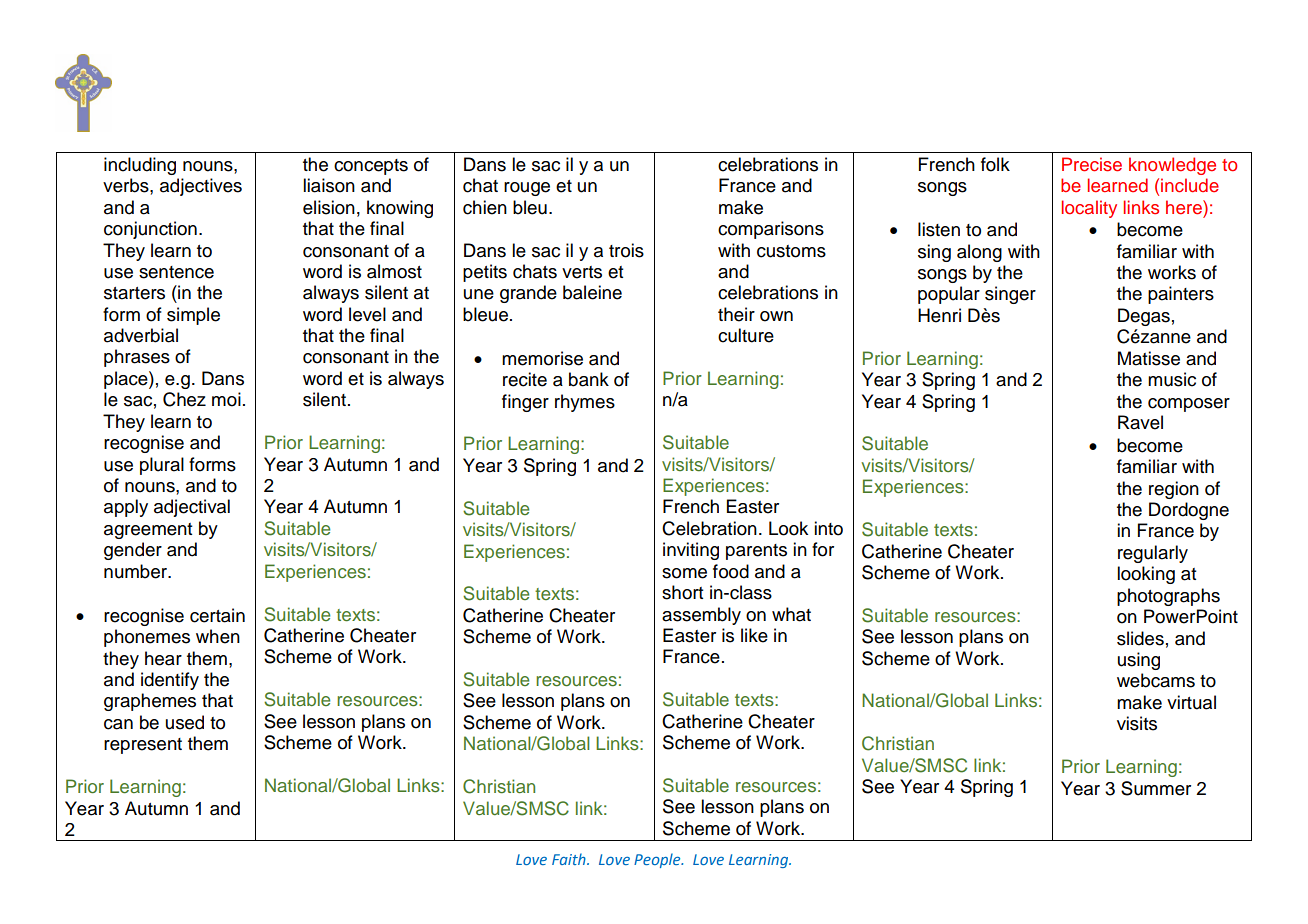  What do you see at coordinates (170, 681) in the screenshot?
I see `identify` at bounding box center [170, 681].
